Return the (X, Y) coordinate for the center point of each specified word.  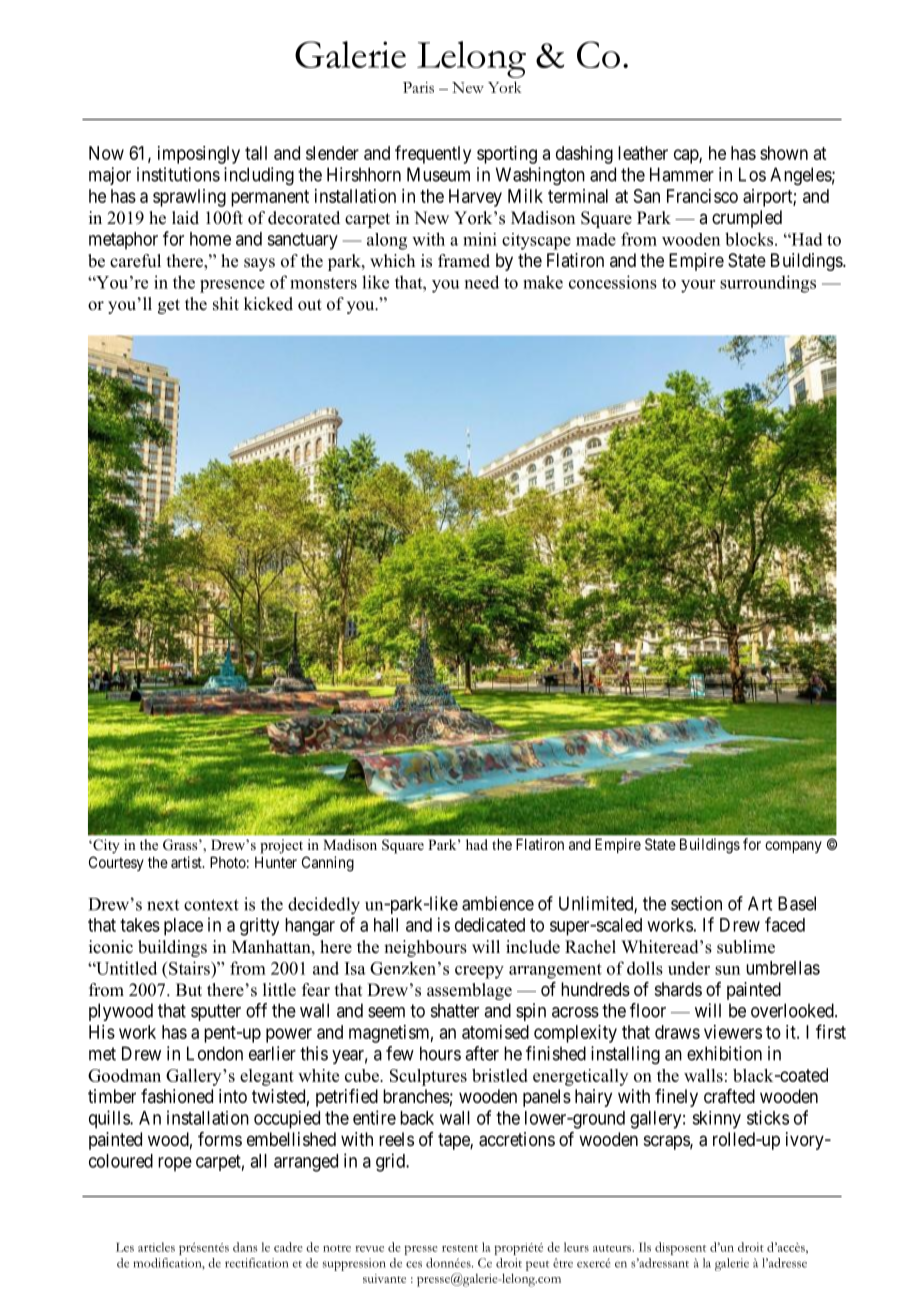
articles (156, 1247)
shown (784, 153)
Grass (181, 845)
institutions (178, 174)
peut (537, 1266)
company (793, 847)
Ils (645, 1247)
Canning (328, 864)
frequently (433, 154)
